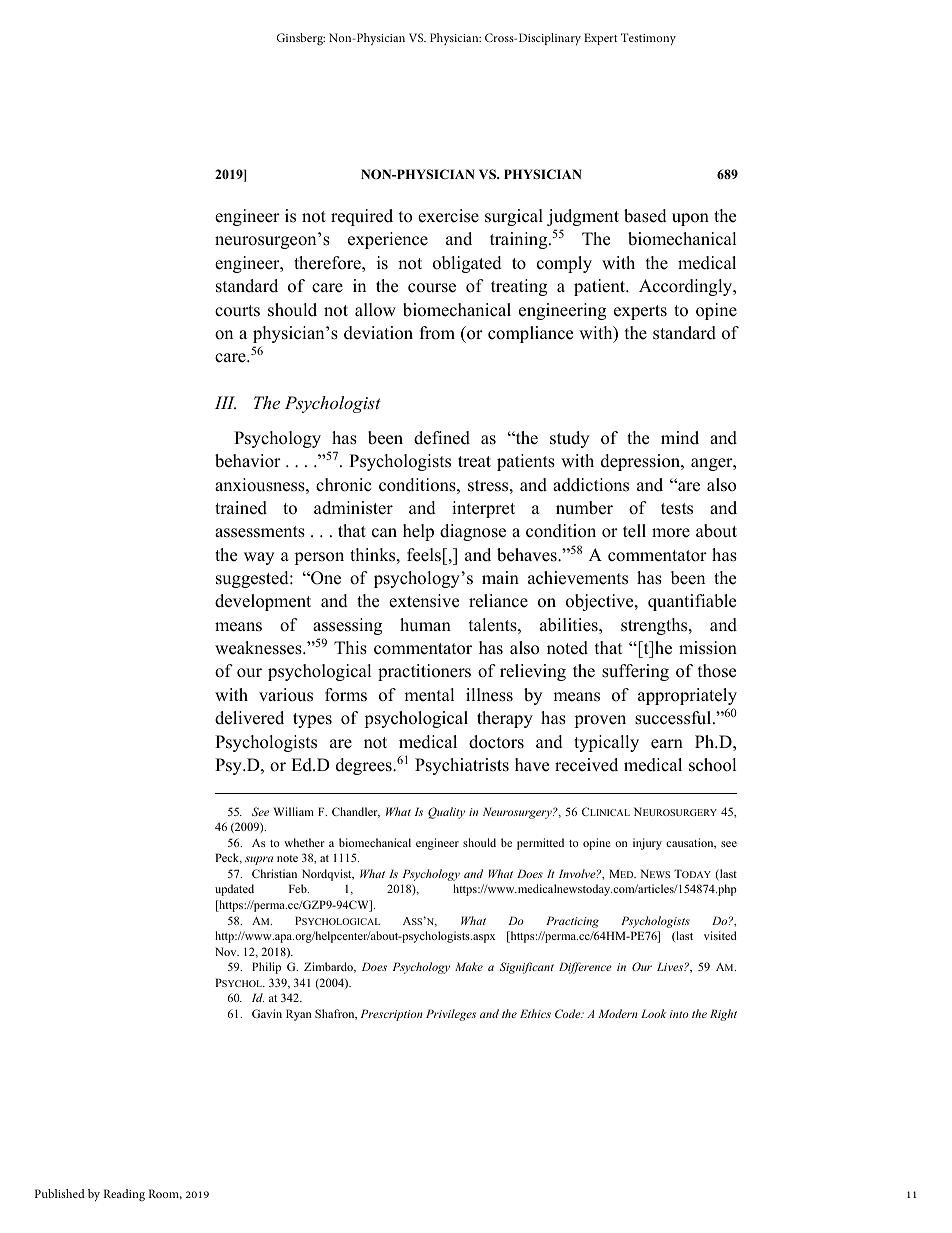  I want to click on Chandler, so click(356, 812).
